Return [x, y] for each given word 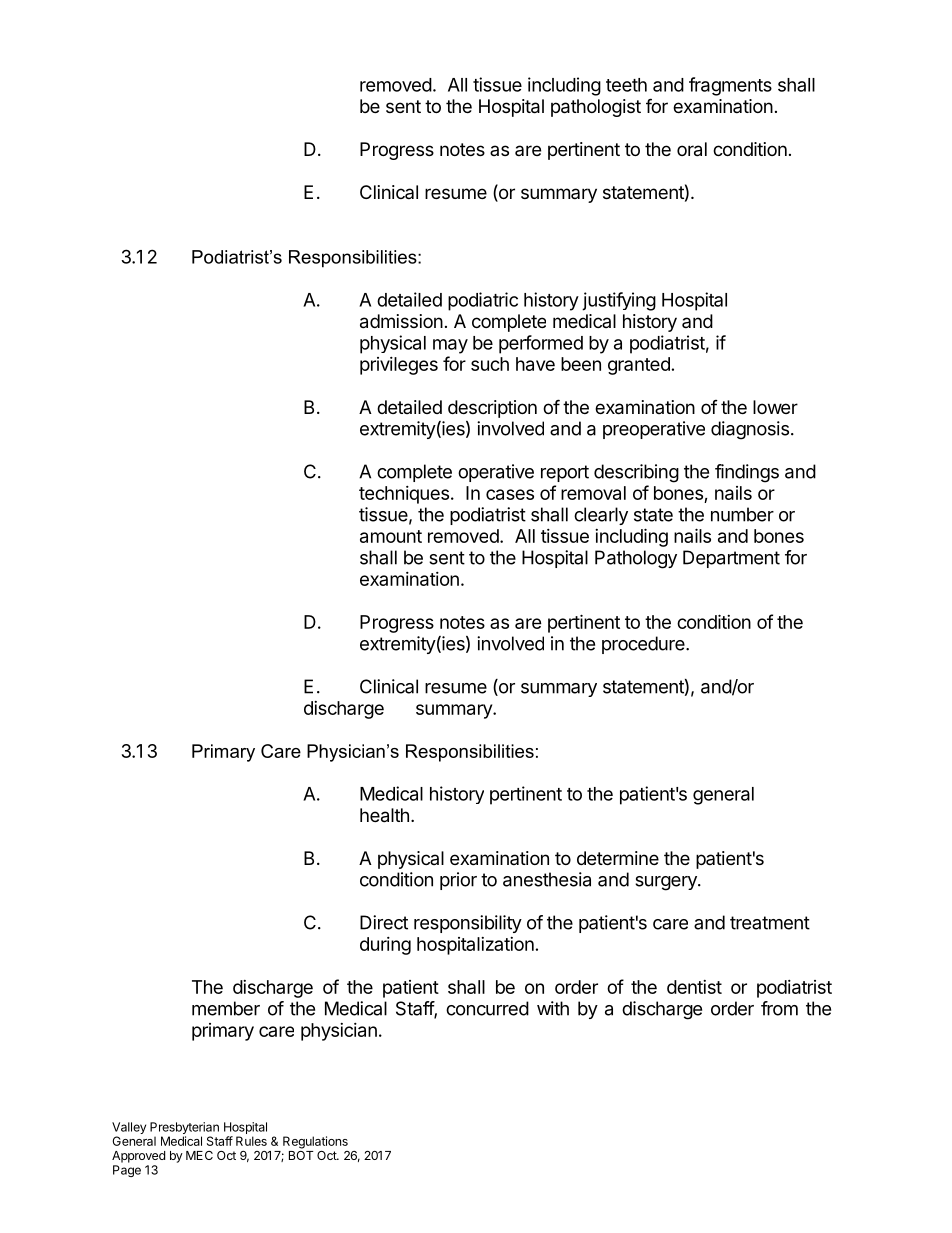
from [779, 1008]
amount [391, 536]
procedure [644, 645]
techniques [404, 495]
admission [401, 321]
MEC [199, 1155]
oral [692, 149]
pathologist [596, 108]
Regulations [315, 1142]
